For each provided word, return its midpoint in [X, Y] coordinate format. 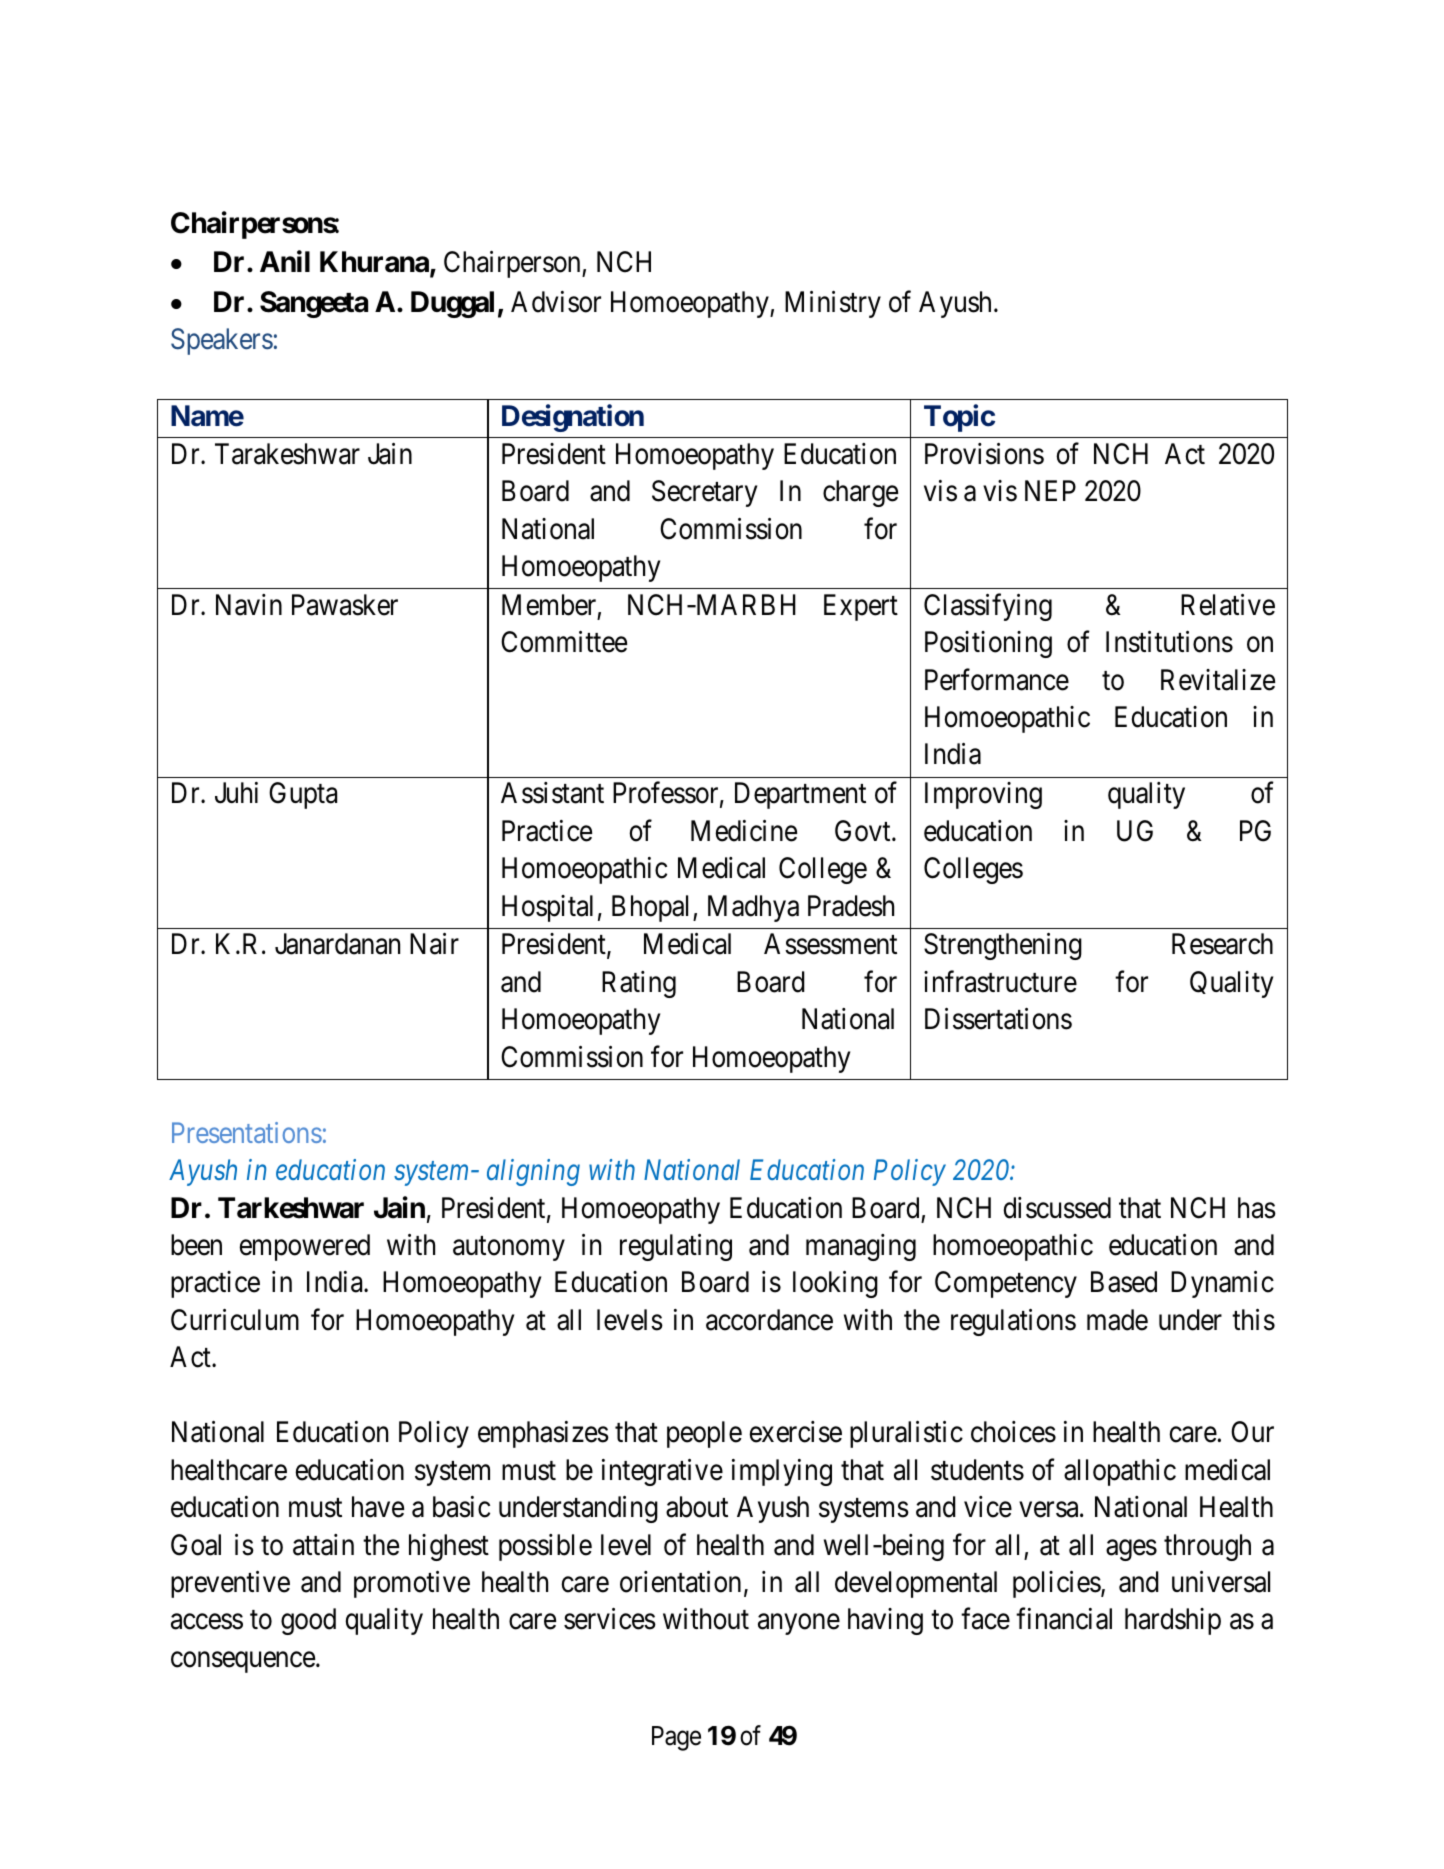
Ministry [833, 304]
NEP [1050, 491]
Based [1124, 1282]
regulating [676, 1247]
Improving [983, 795]
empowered [305, 1247]
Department [800, 796]
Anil [285, 261]
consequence [243, 1662]
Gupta [303, 795]
